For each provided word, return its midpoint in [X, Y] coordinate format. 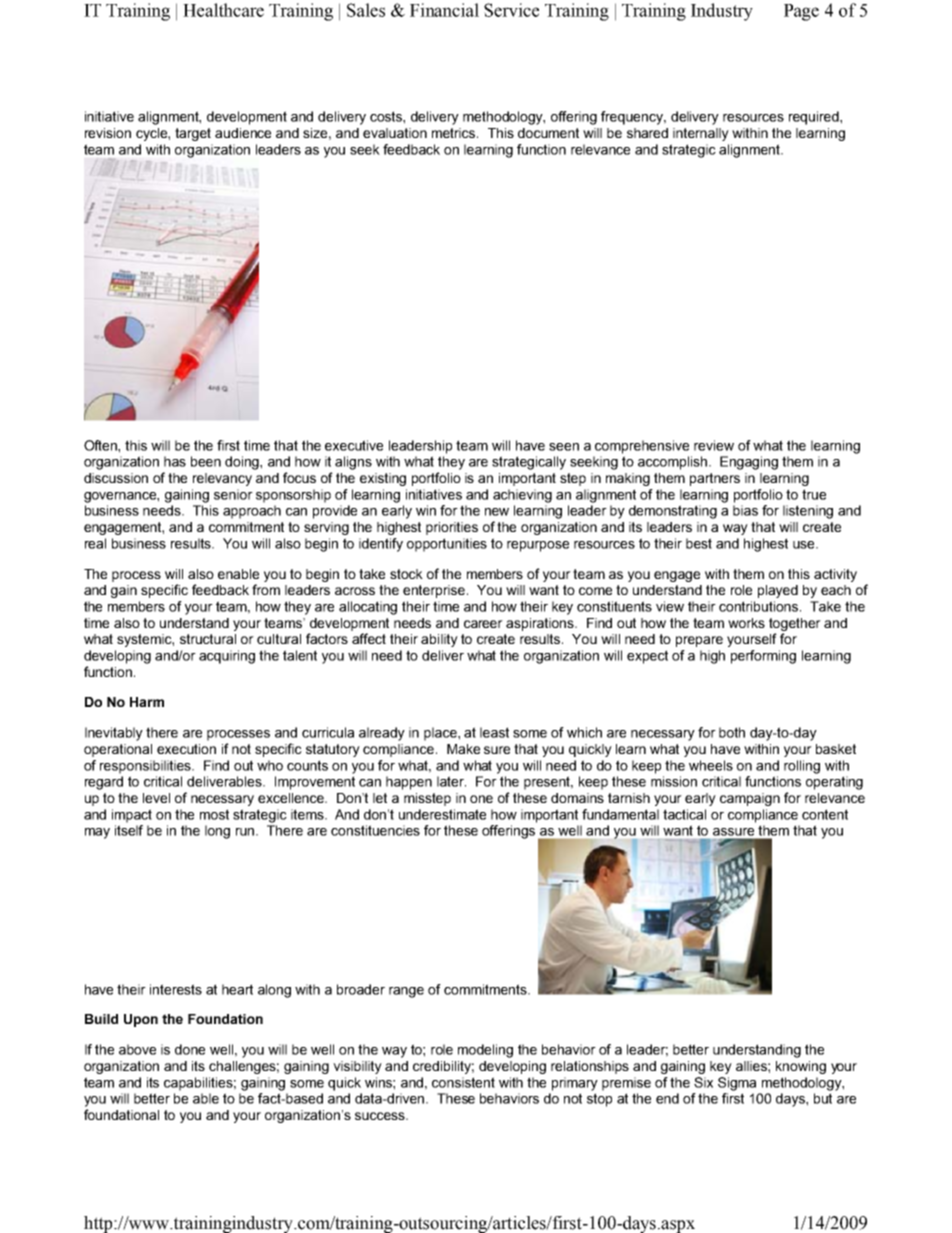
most [214, 814]
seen [564, 447]
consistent [463, 1082]
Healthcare [223, 10]
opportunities [447, 545]
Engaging [749, 463]
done [190, 1049]
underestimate [442, 814]
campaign [750, 799]
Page [801, 12]
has [175, 461]
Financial [444, 10]
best [699, 543]
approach [252, 512]
